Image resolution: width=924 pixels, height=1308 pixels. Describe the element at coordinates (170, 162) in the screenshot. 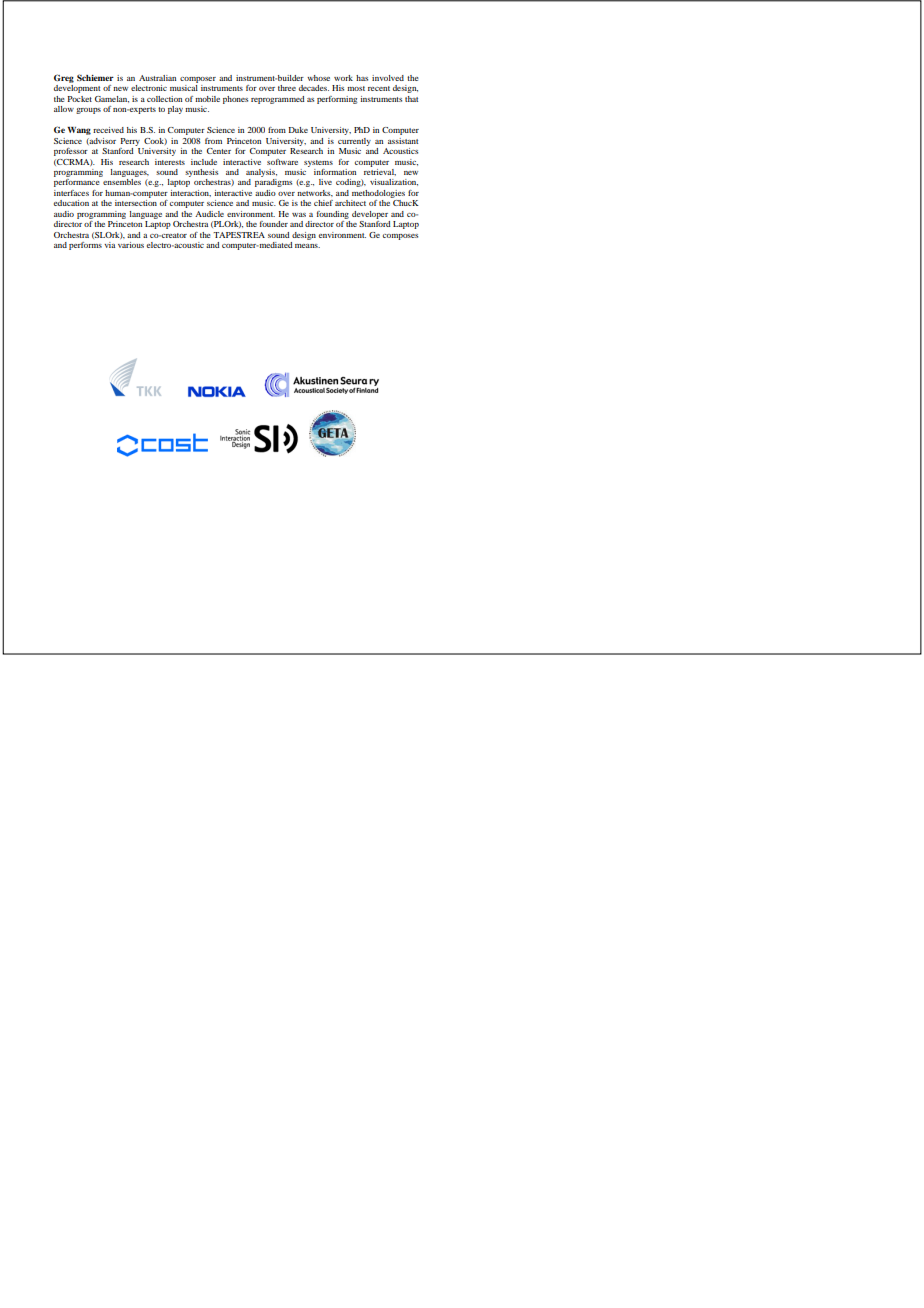

I see `interests` at that location.
